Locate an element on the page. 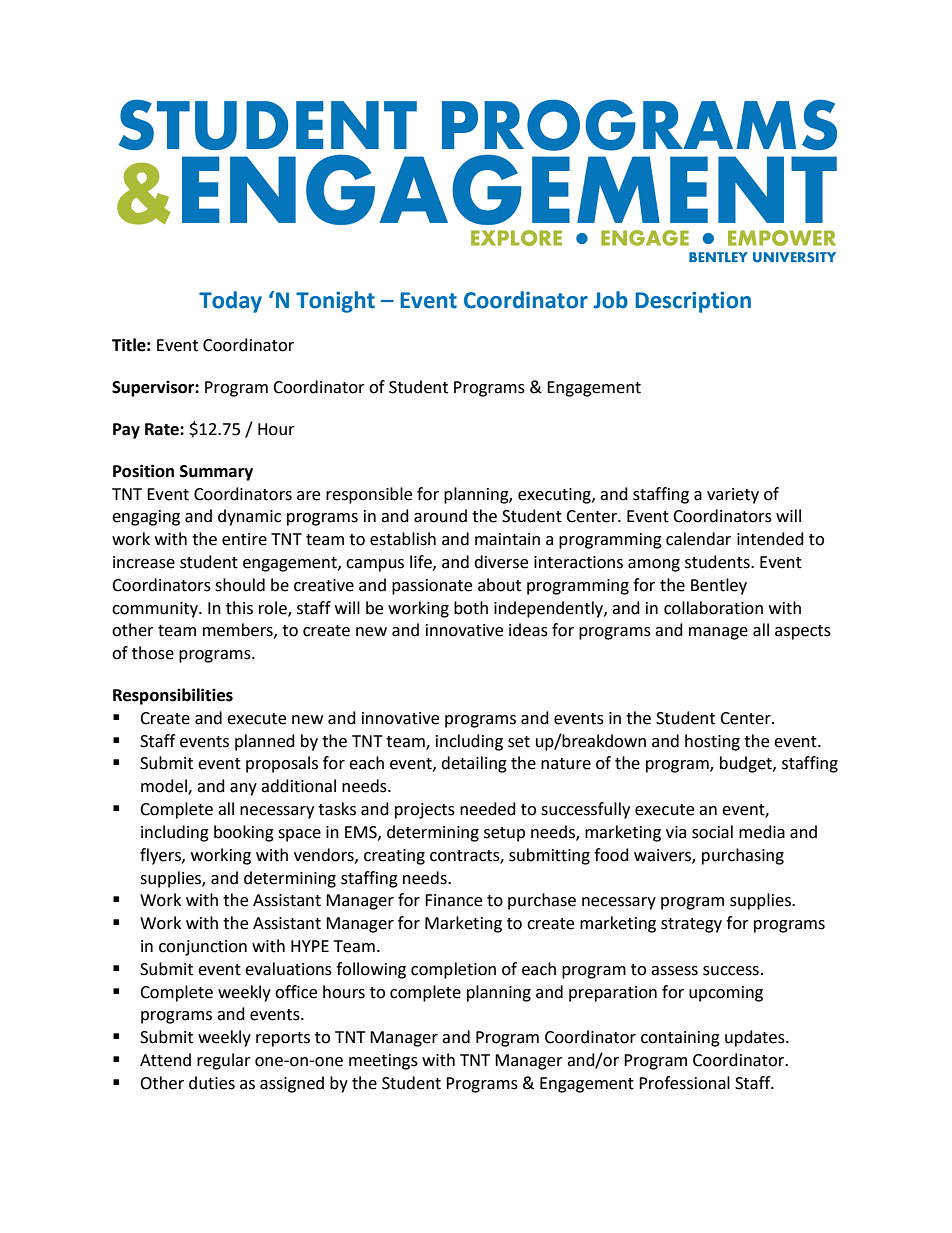 This image has height=1233, width=952. Today is located at coordinates (230, 302).
